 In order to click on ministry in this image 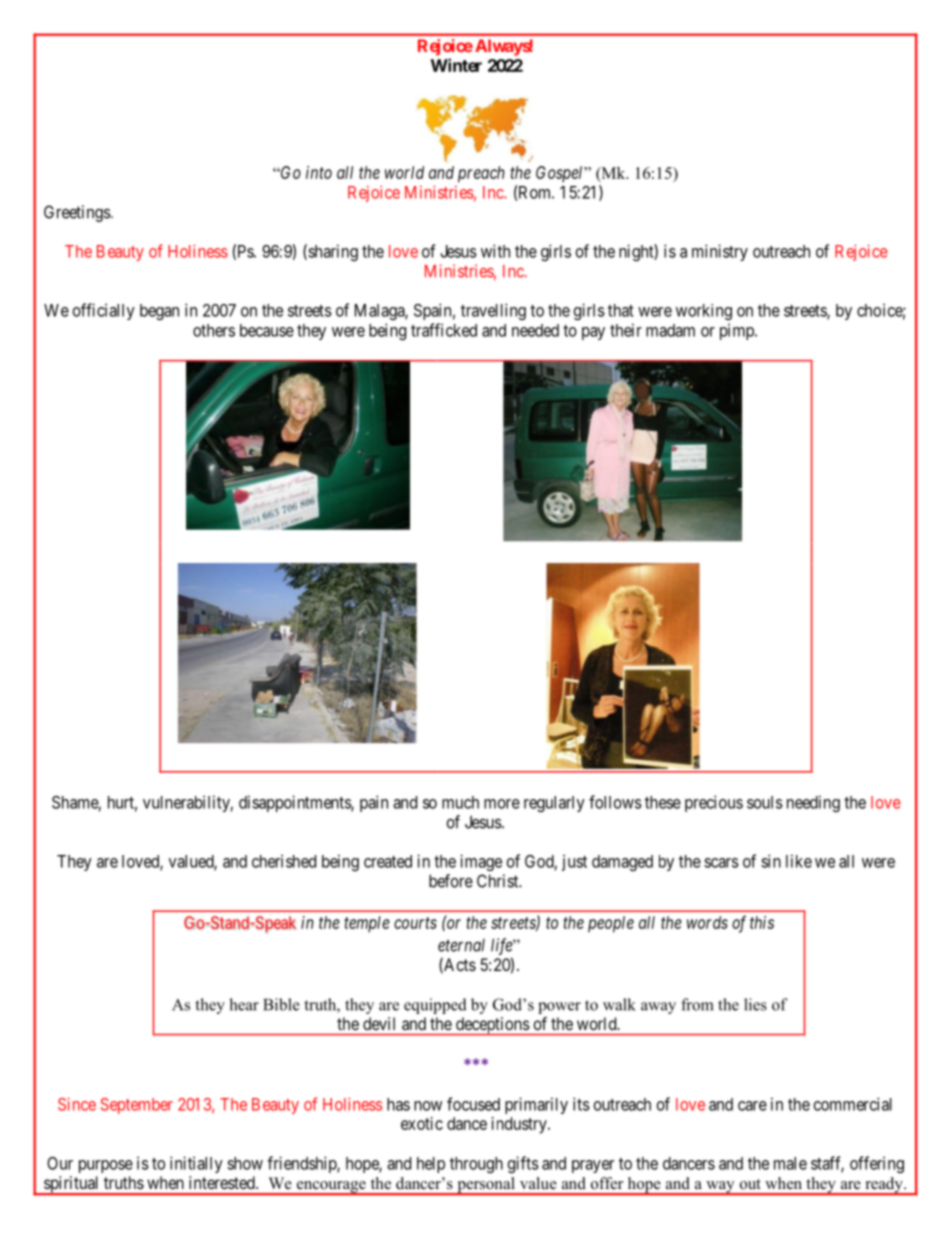, I will do `click(720, 252)`.
